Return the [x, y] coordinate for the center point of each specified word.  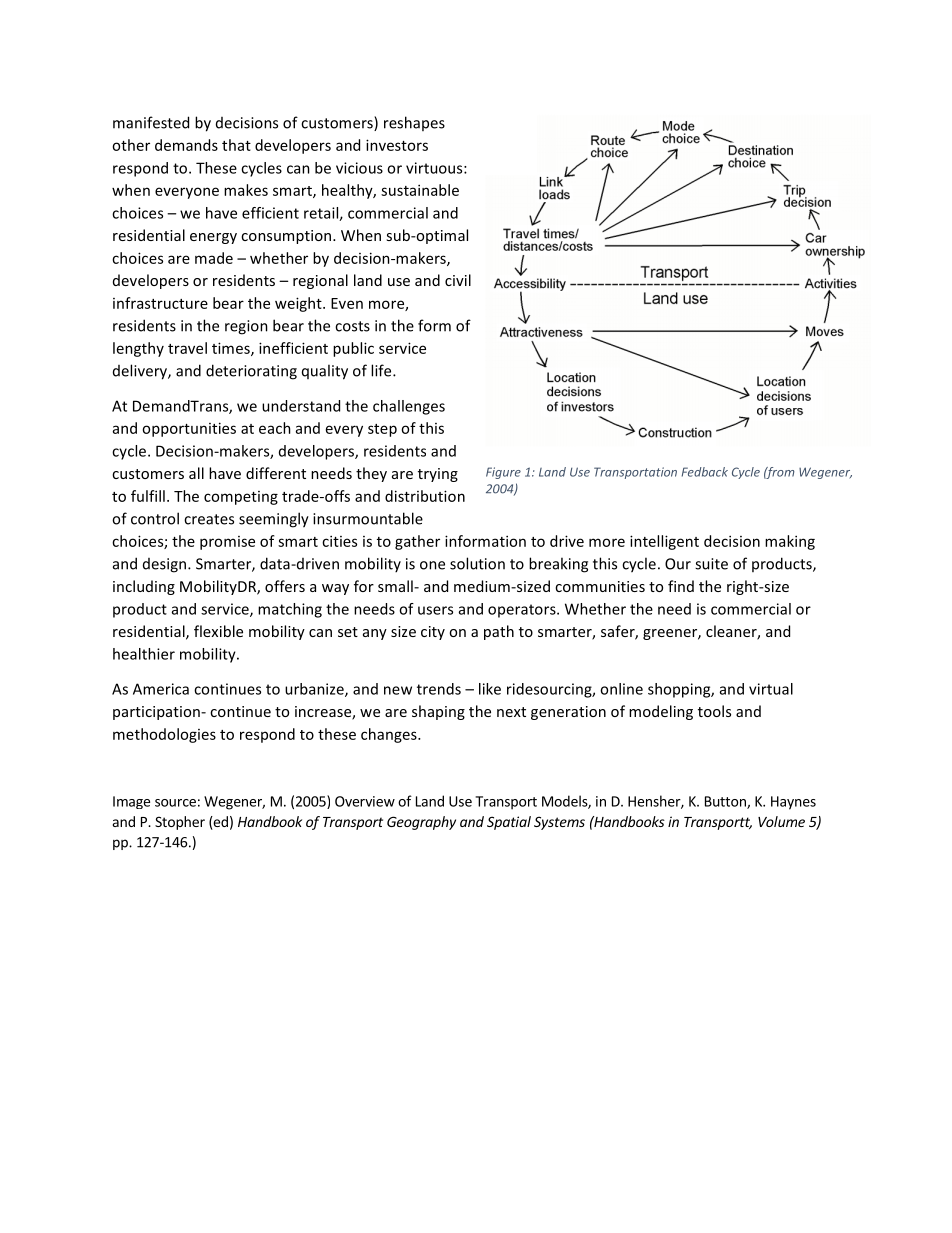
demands [186, 145]
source [175, 803]
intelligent [664, 542]
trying [438, 475]
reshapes [414, 123]
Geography [421, 823]
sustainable [420, 190]
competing [241, 498]
